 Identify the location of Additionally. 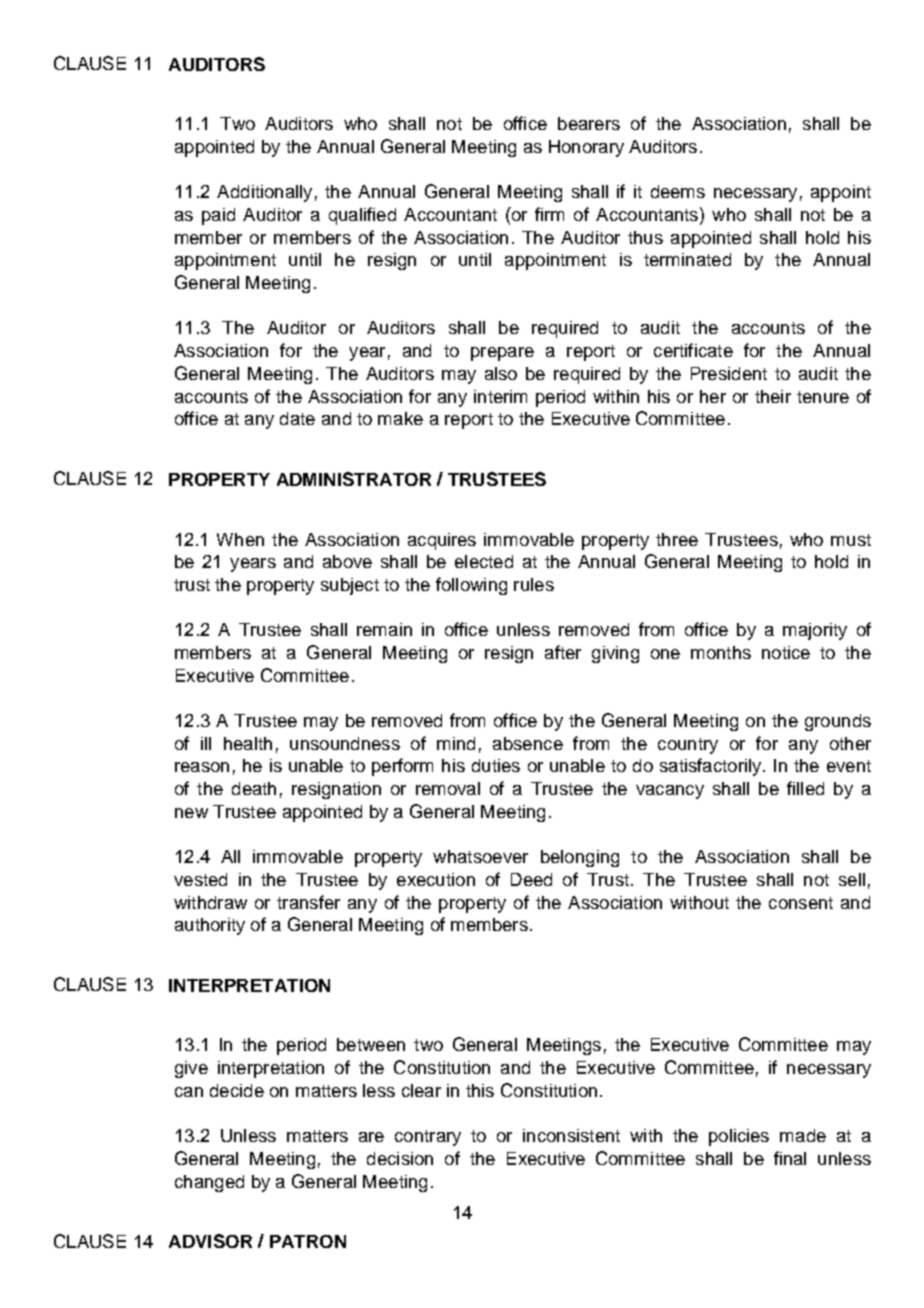
(264, 193).
